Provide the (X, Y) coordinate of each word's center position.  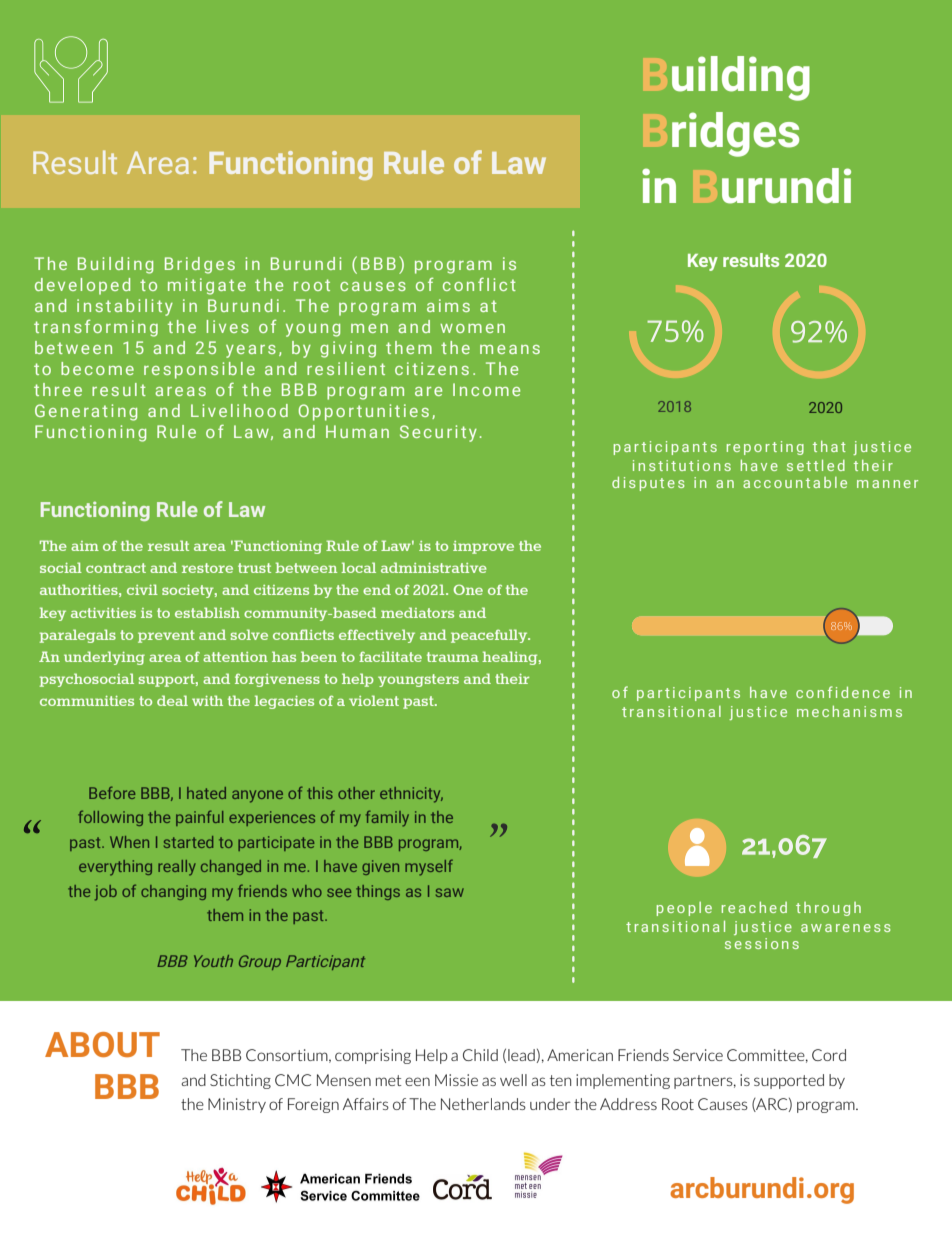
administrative (434, 567)
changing (173, 892)
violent (374, 700)
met (389, 1080)
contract (116, 568)
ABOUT (102, 1044)
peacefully (490, 636)
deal (172, 700)
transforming (96, 328)
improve (483, 547)
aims (448, 305)
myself (429, 867)
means (510, 349)
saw (450, 892)
